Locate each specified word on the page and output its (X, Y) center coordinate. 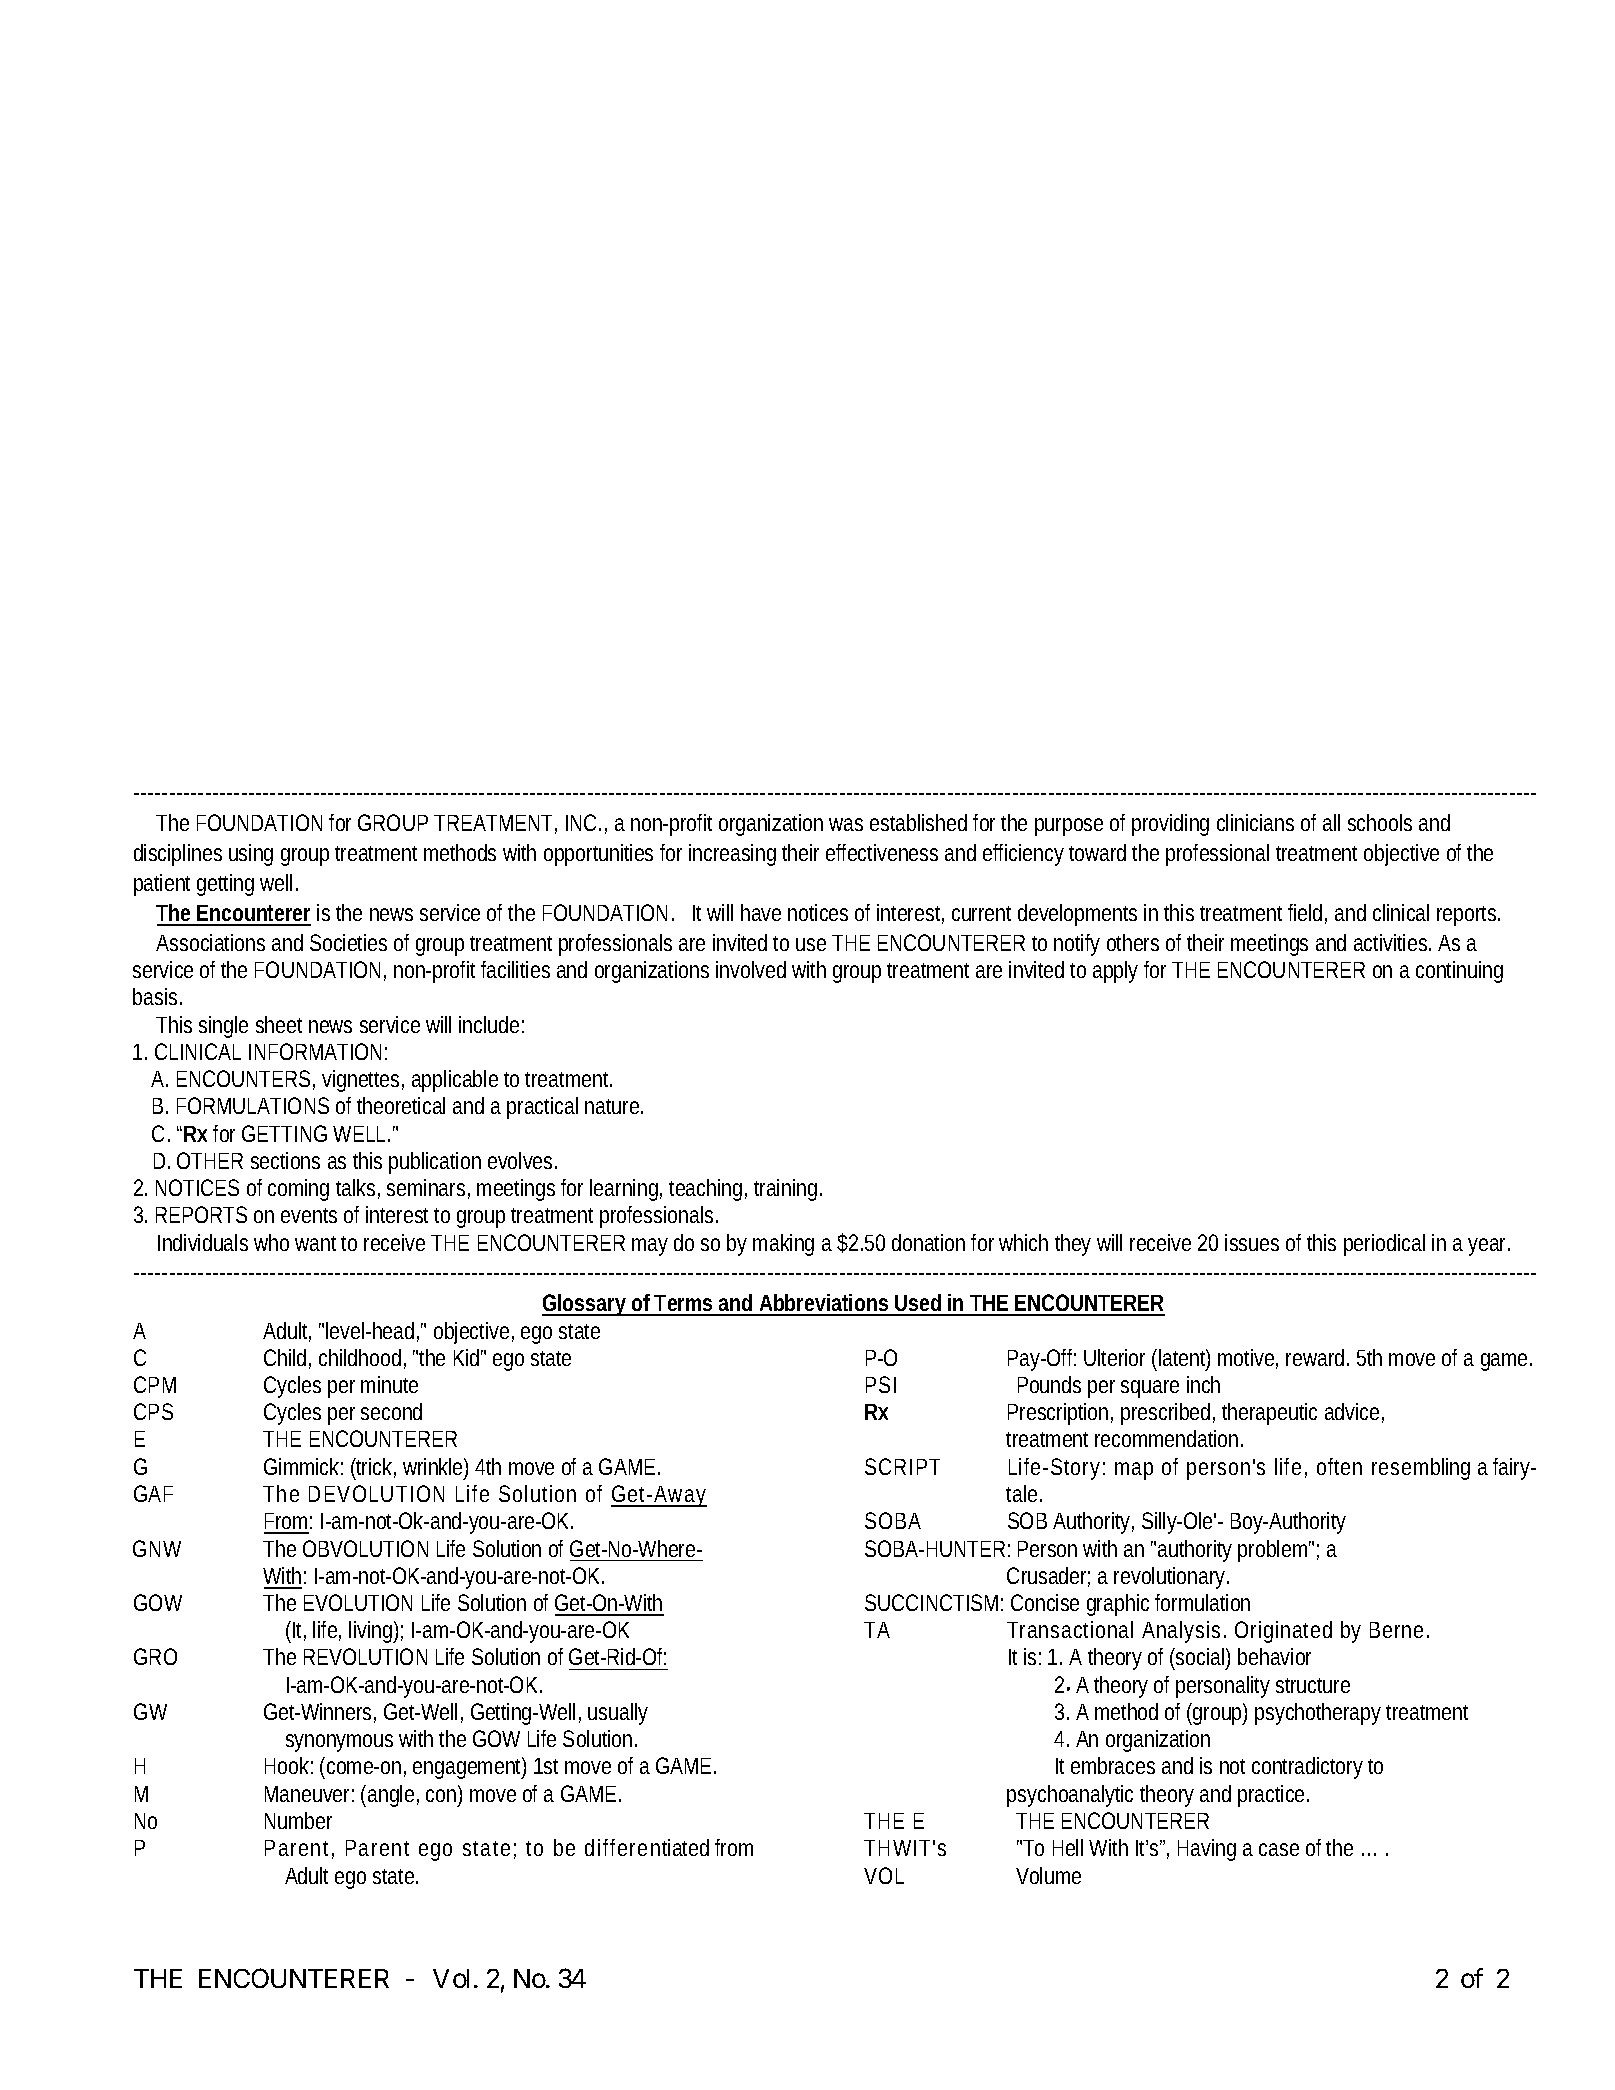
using (251, 855)
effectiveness (882, 852)
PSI (881, 1384)
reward (1317, 1357)
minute (389, 1384)
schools (1380, 822)
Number (298, 1820)
